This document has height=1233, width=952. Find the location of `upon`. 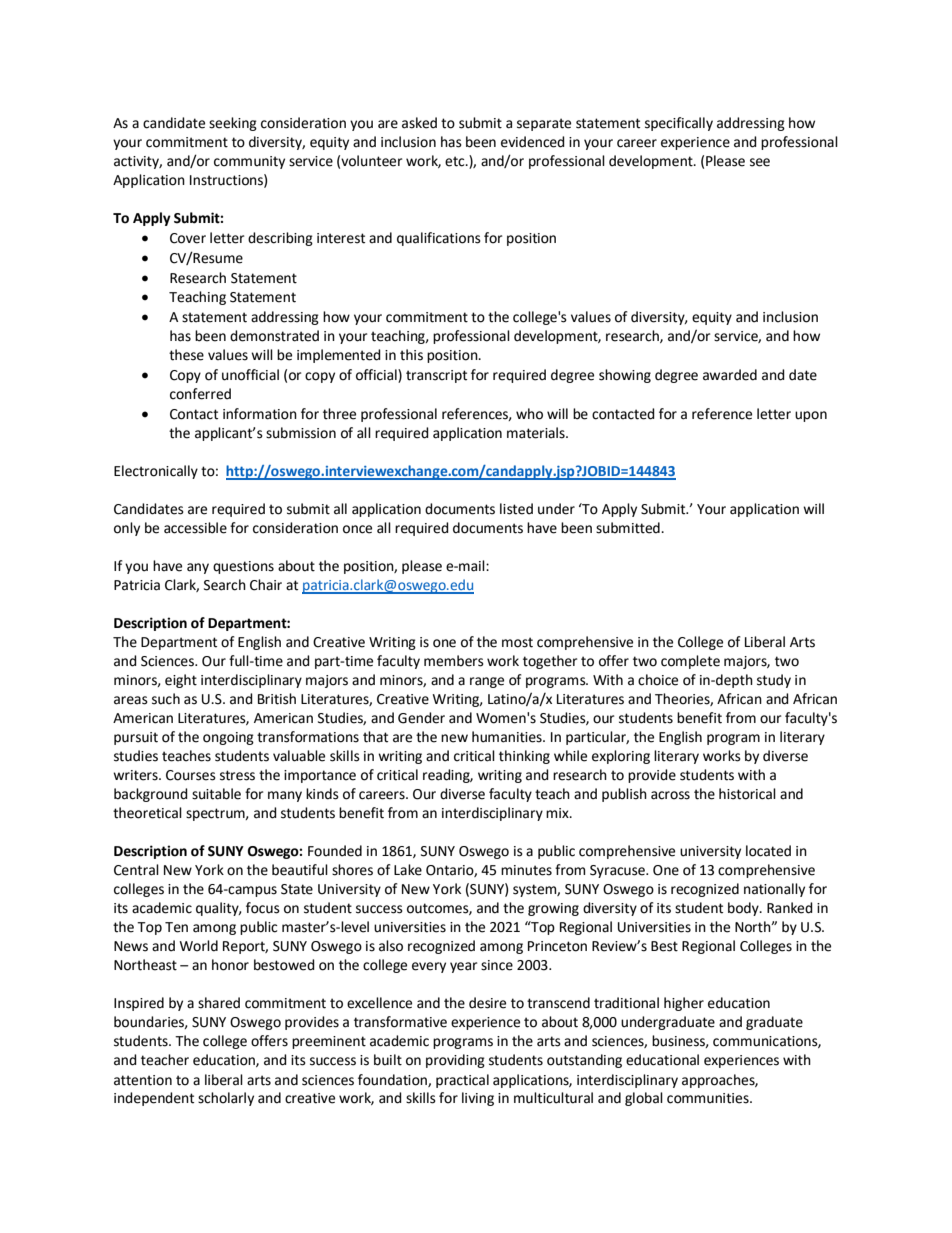

upon is located at coordinates (811, 416).
